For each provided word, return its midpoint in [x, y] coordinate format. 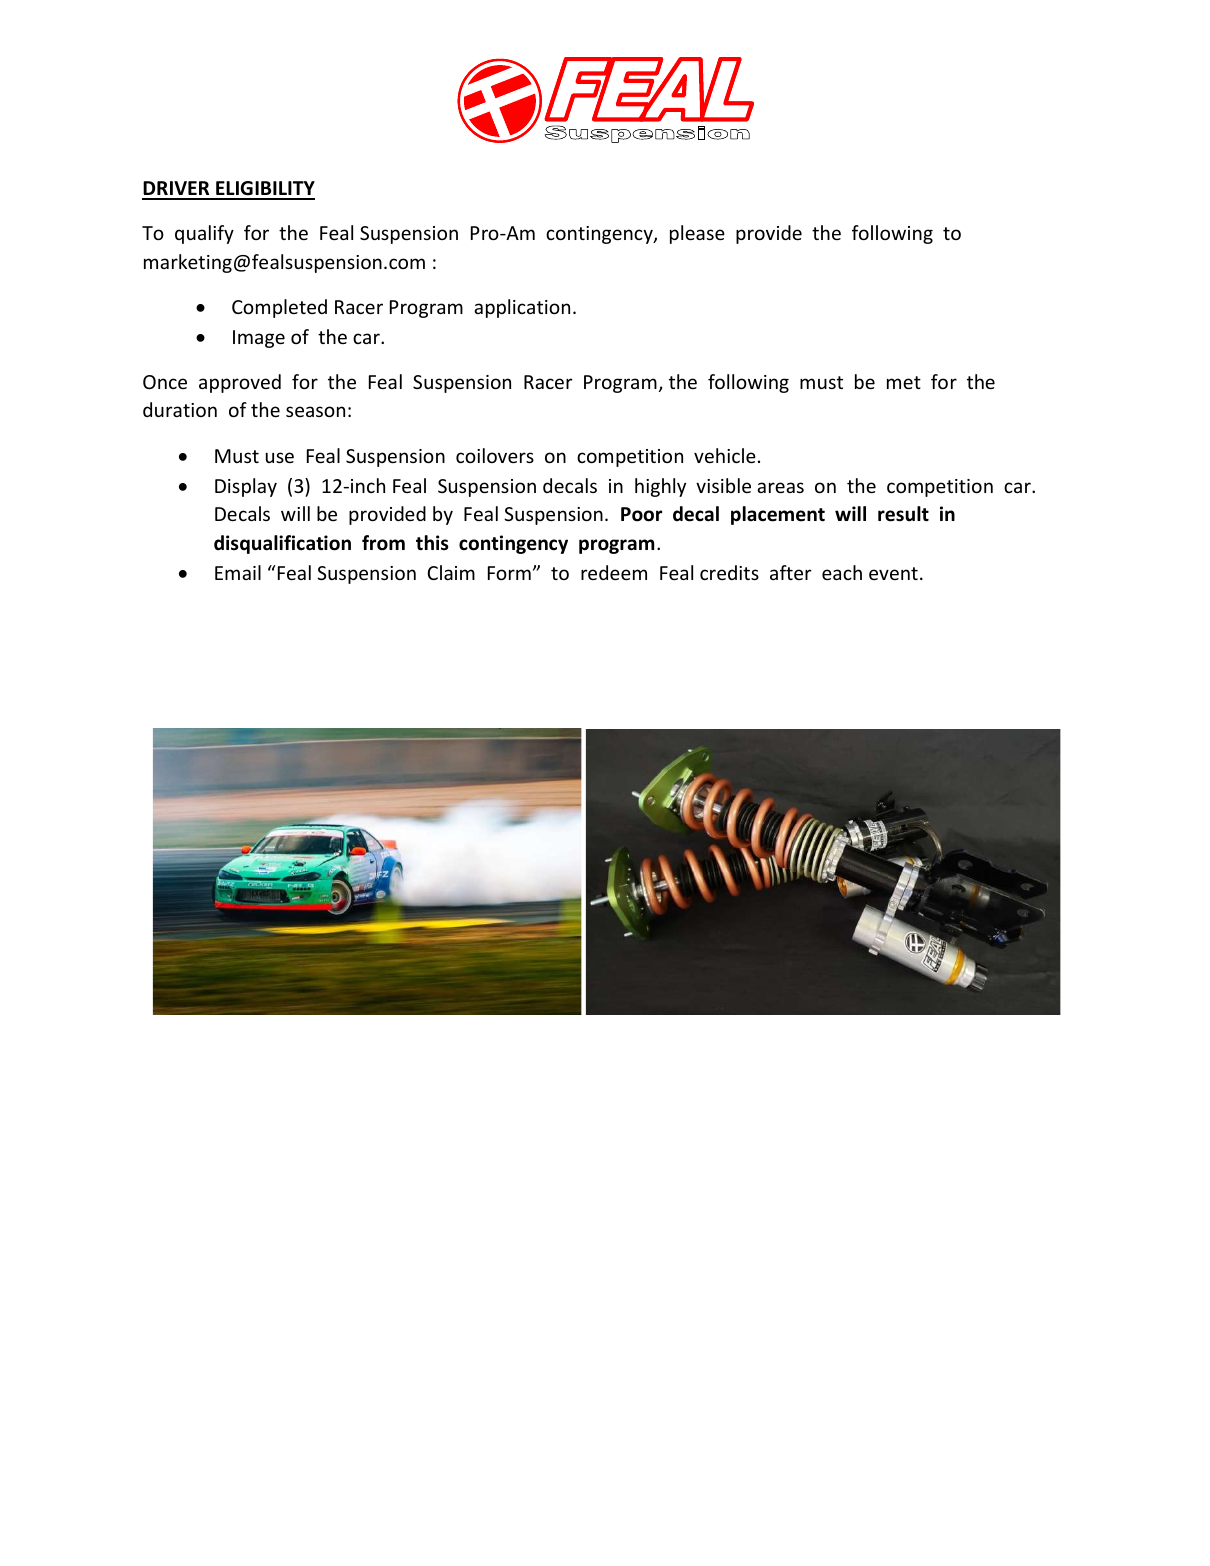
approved [240, 383]
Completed [279, 308]
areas [780, 487]
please [697, 234]
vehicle [725, 455]
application [522, 308]
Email [238, 572]
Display [246, 487]
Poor [641, 514]
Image [259, 339]
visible [723, 485]
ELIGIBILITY [264, 190]
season [315, 411]
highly [660, 487]
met [904, 382]
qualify [204, 234]
